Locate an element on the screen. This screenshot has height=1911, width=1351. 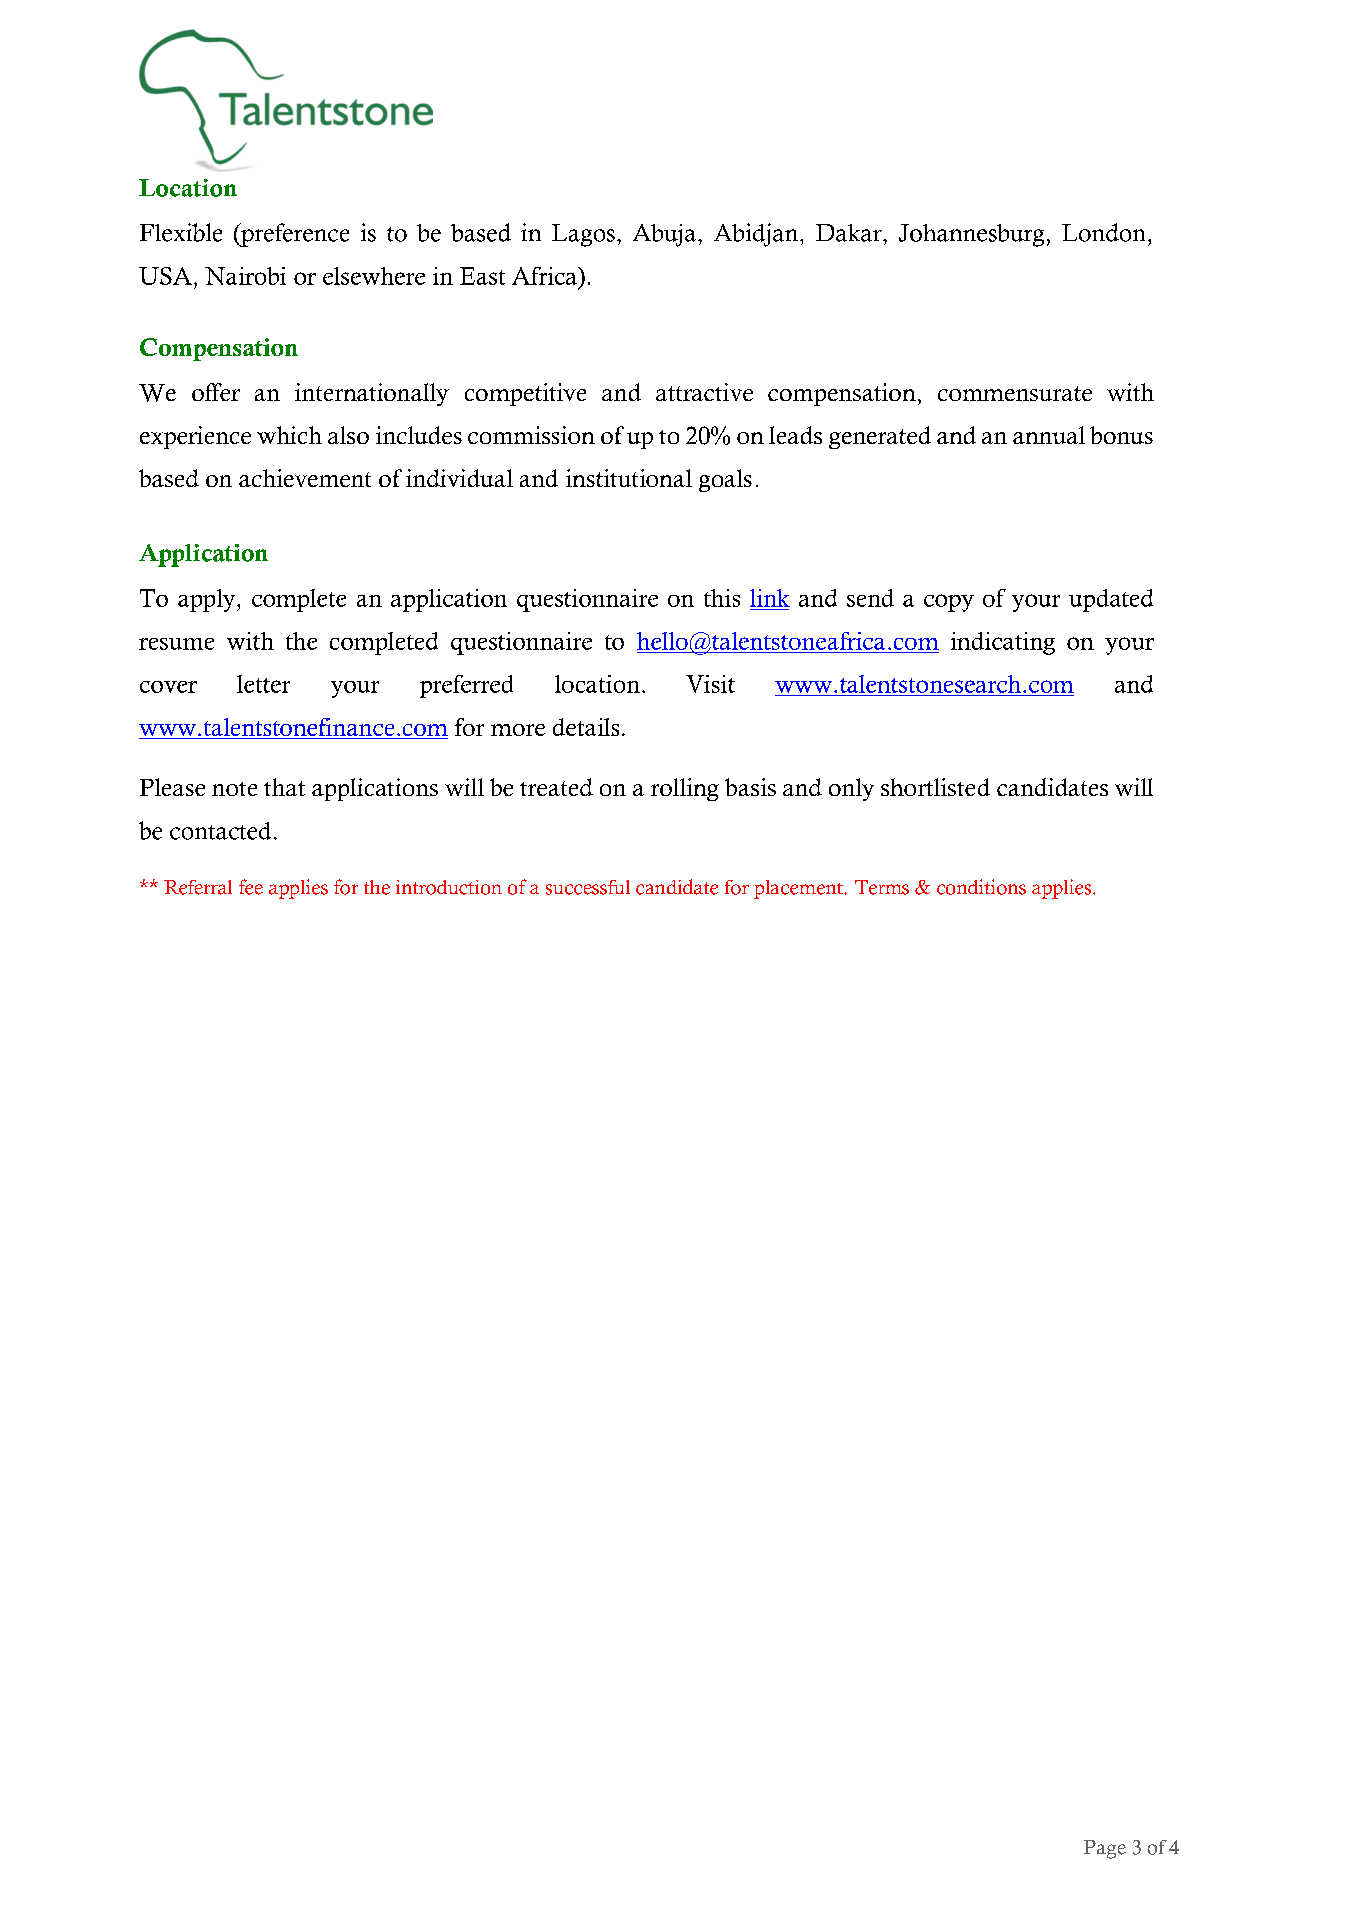
rolling is located at coordinates (685, 789).
